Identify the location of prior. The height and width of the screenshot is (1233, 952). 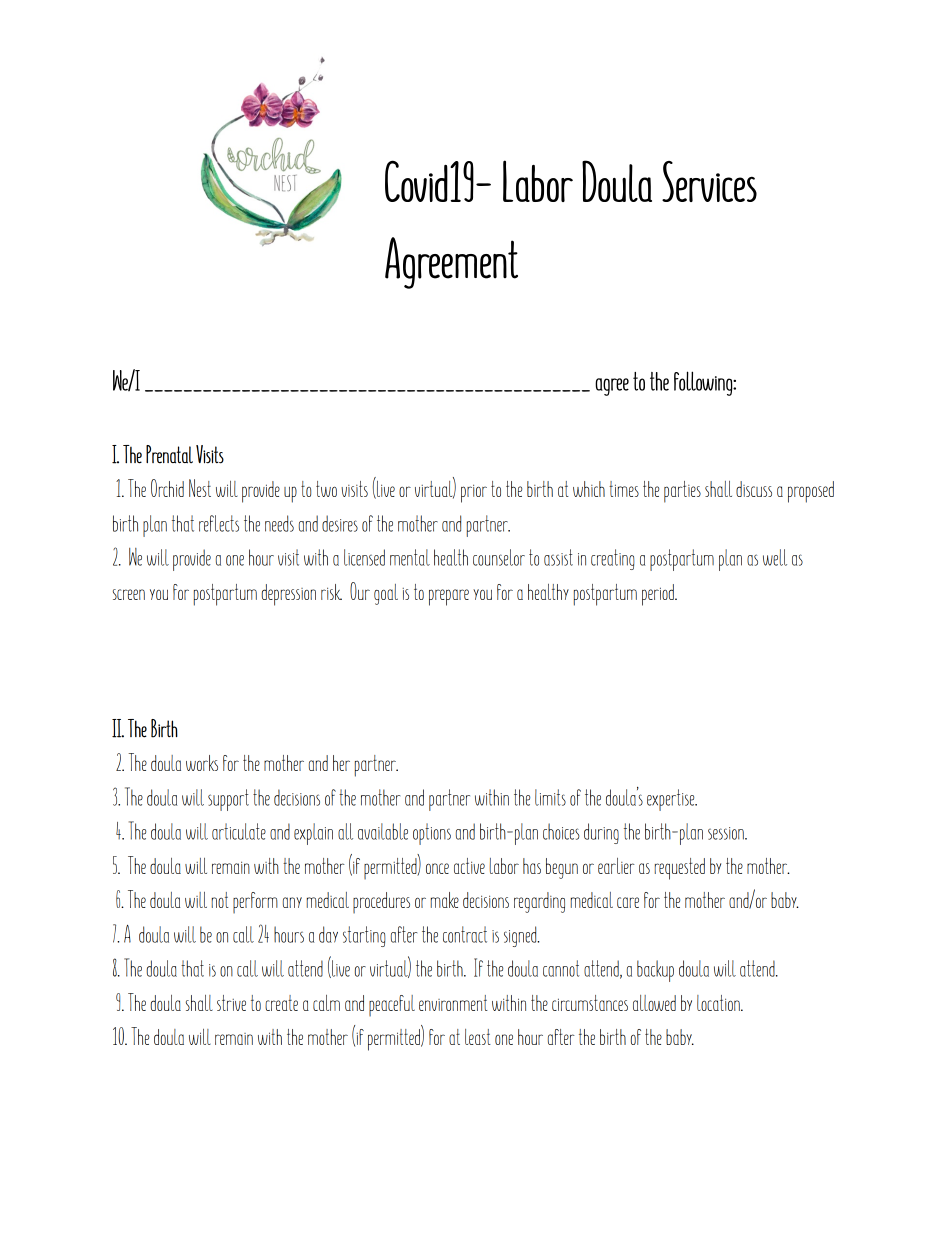
(474, 493).
